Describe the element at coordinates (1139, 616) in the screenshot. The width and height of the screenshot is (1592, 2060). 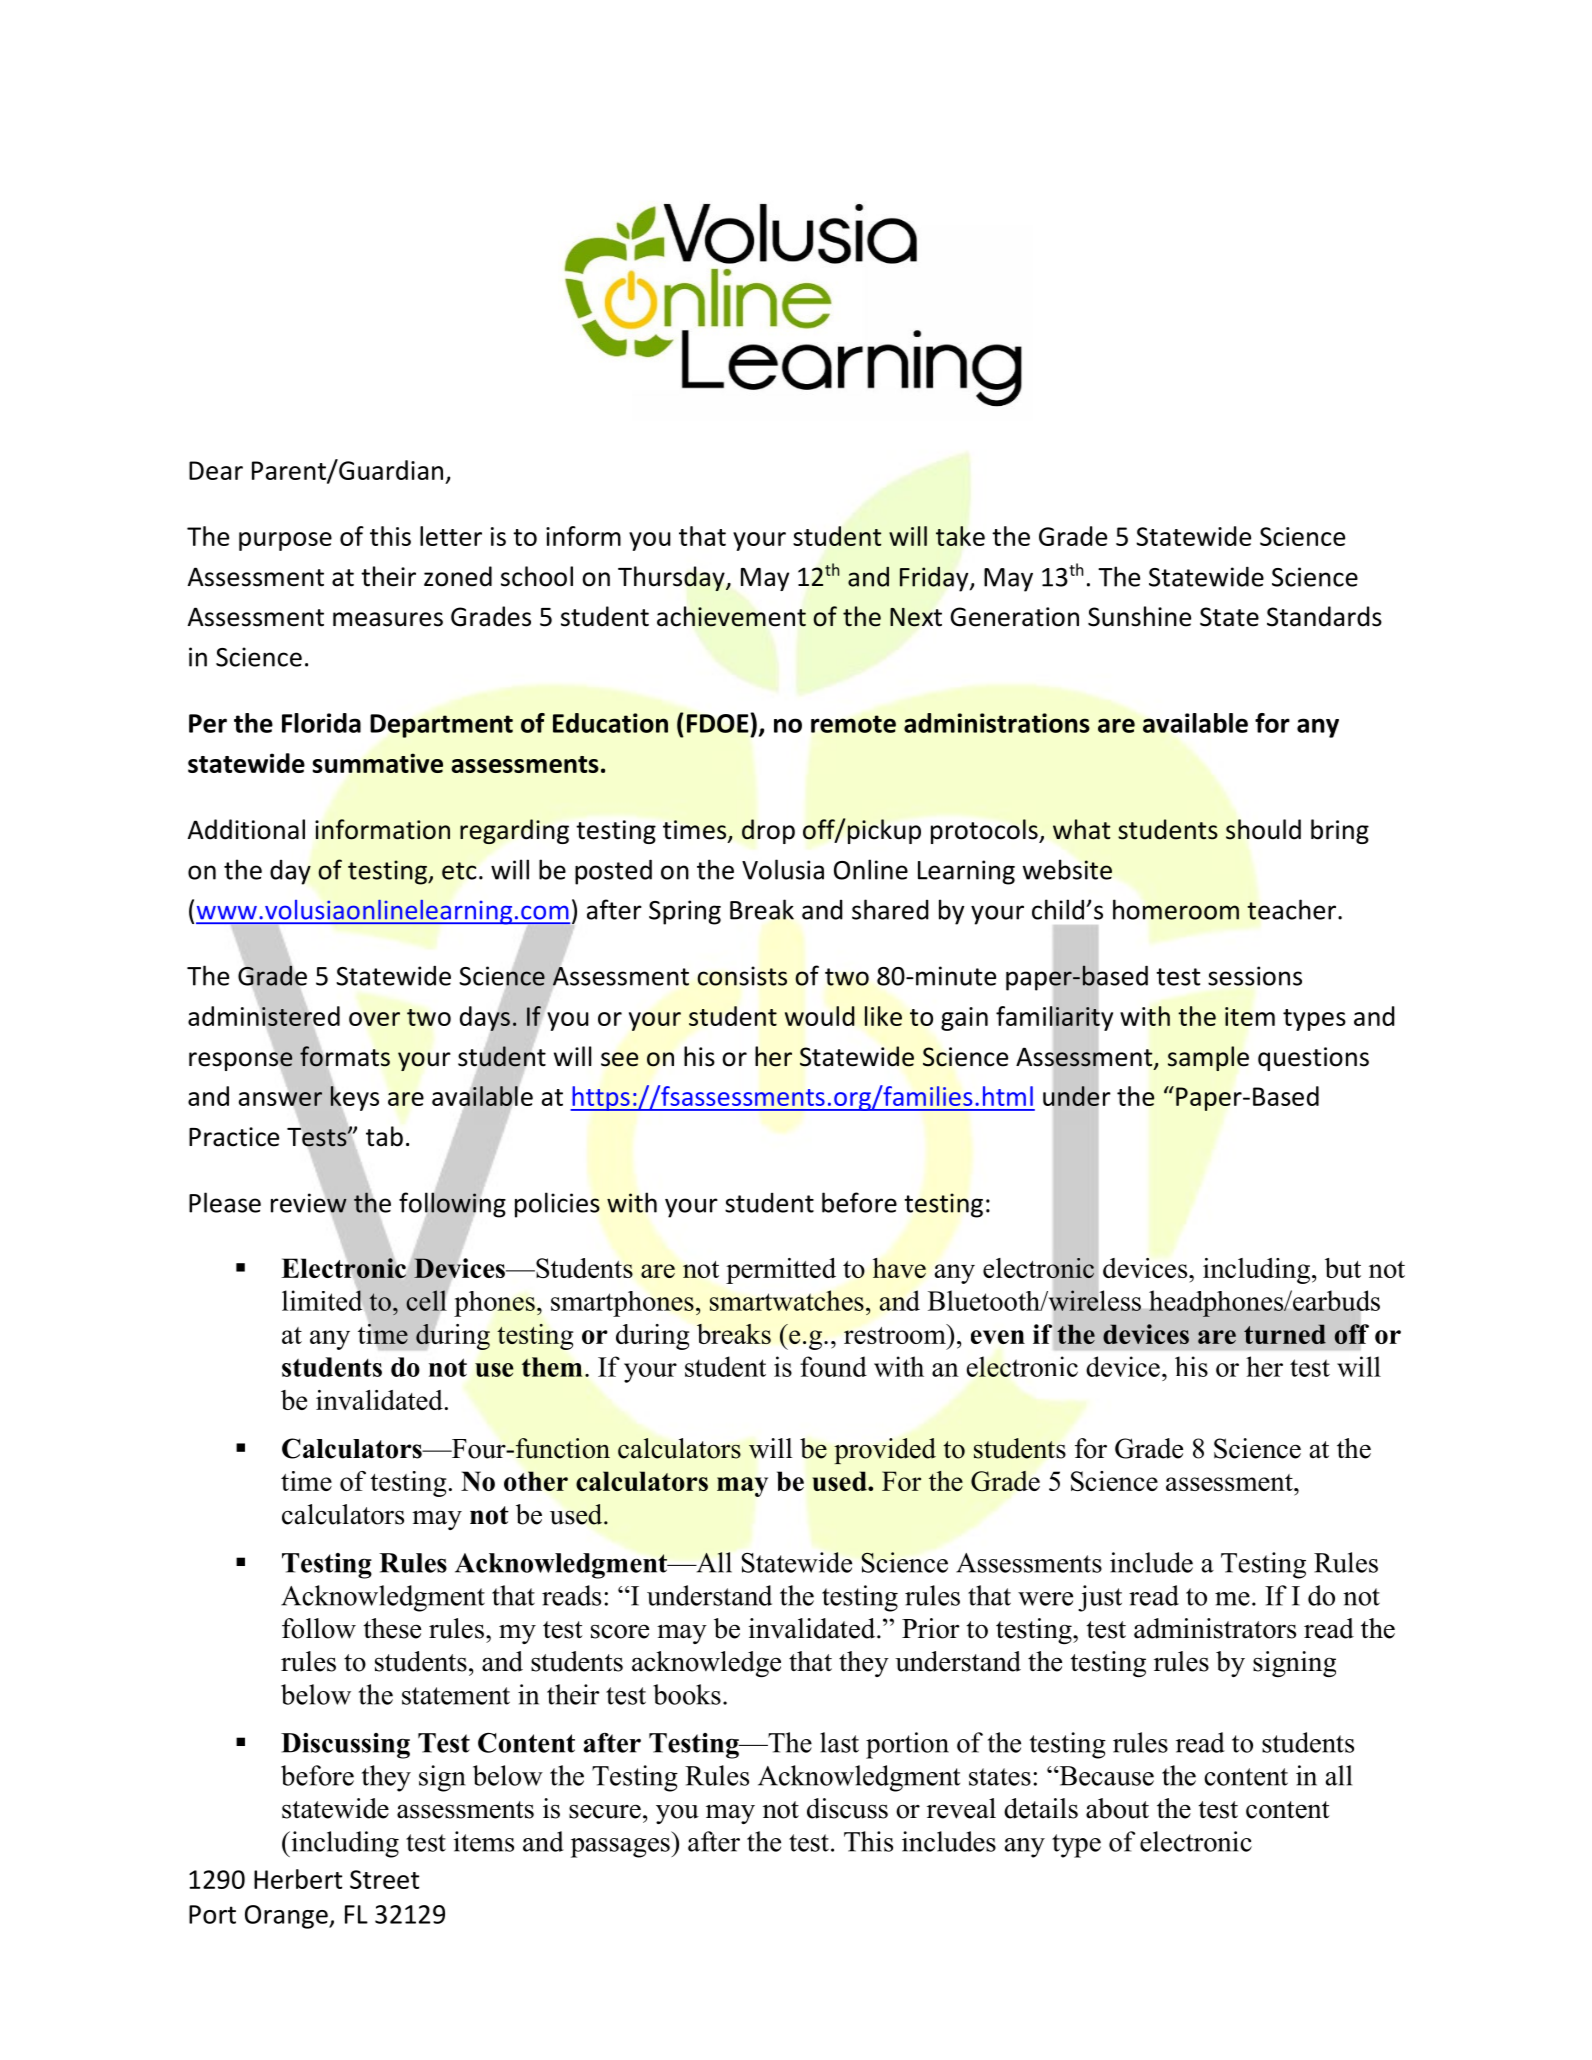
I see `Sunshine` at that location.
